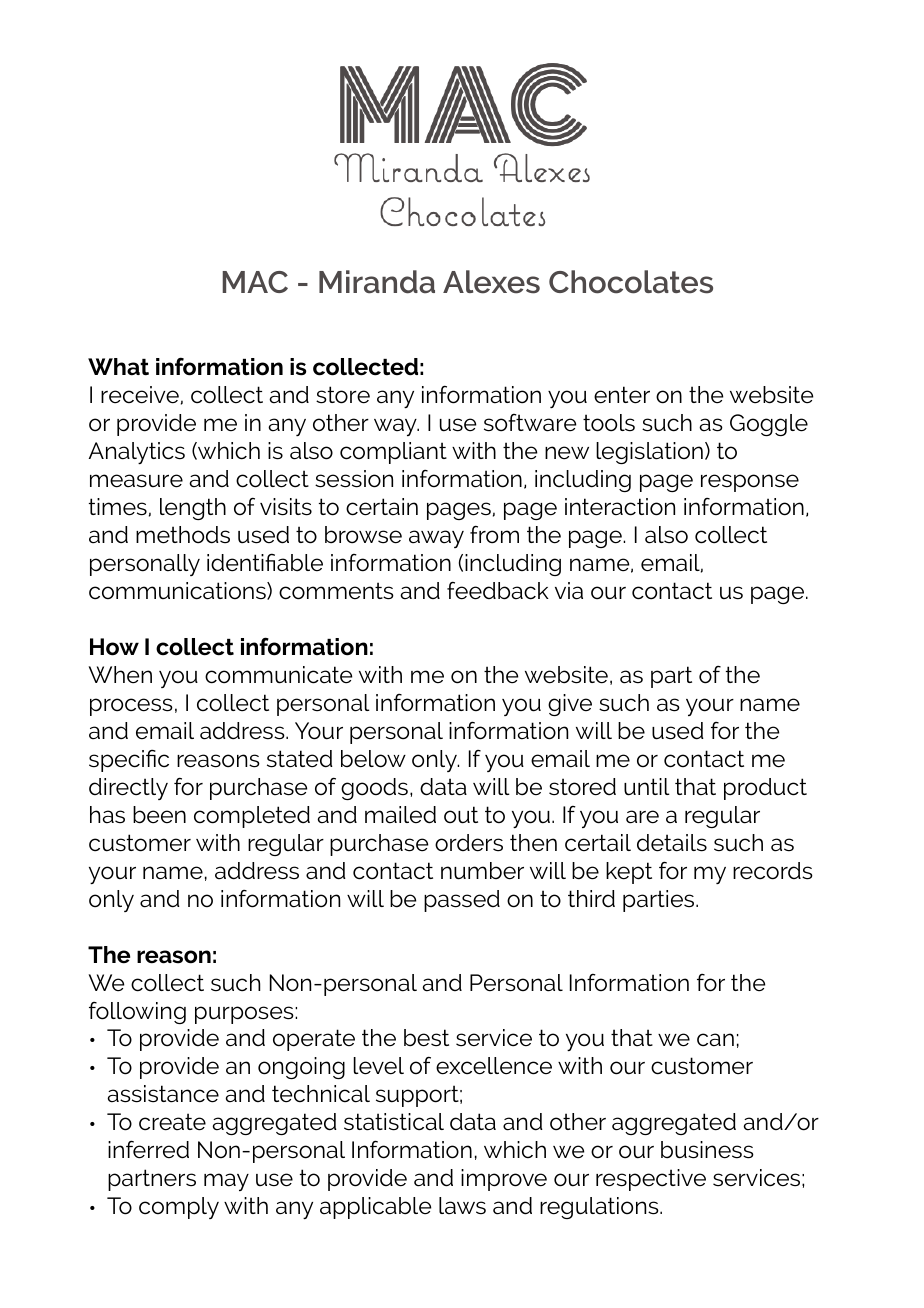 Image resolution: width=924 pixels, height=1308 pixels. What do you see at coordinates (377, 282) in the screenshot?
I see `Miranda` at bounding box center [377, 282].
